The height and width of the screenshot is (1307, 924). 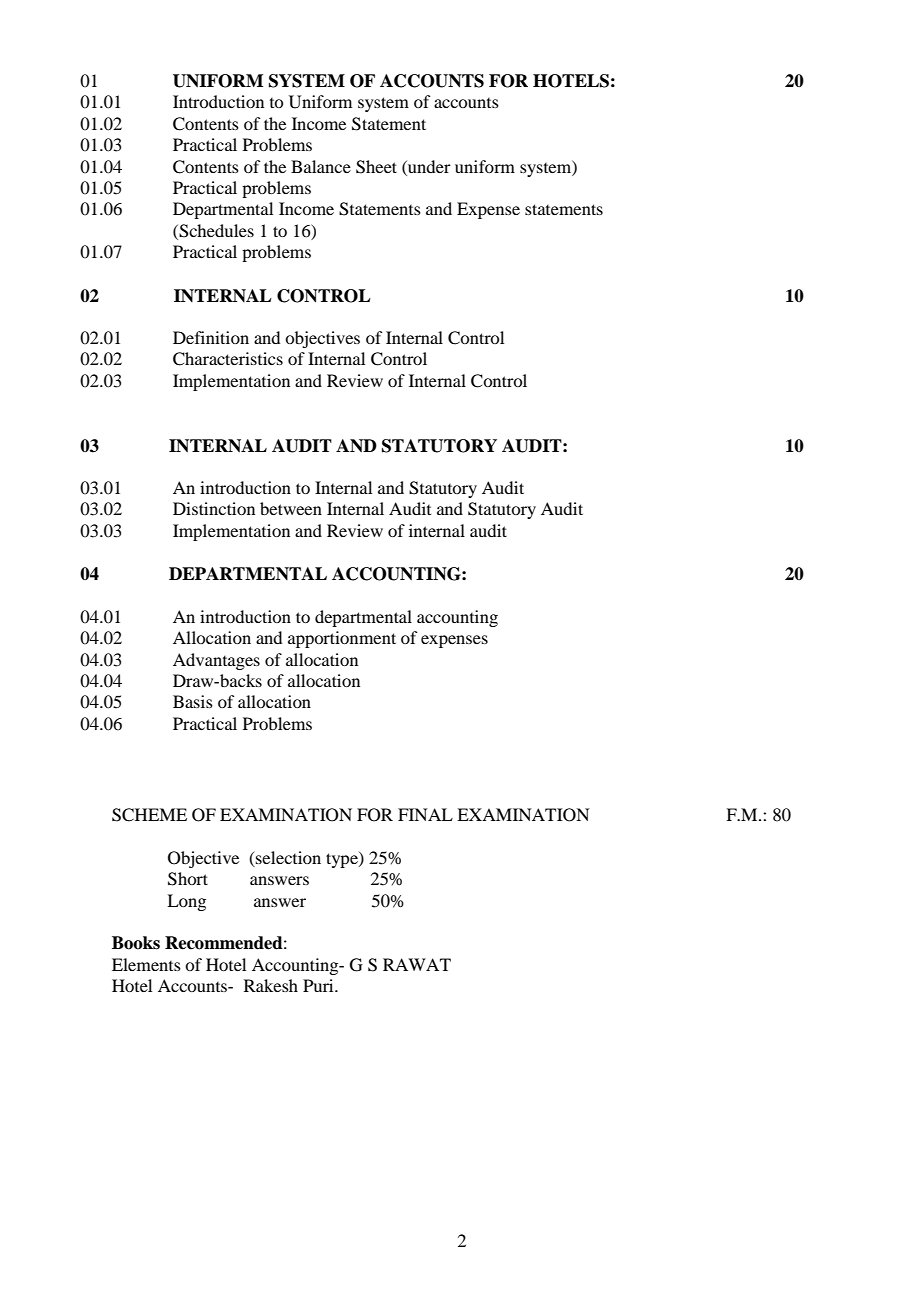 What do you see at coordinates (291, 508) in the screenshot?
I see `between` at bounding box center [291, 508].
